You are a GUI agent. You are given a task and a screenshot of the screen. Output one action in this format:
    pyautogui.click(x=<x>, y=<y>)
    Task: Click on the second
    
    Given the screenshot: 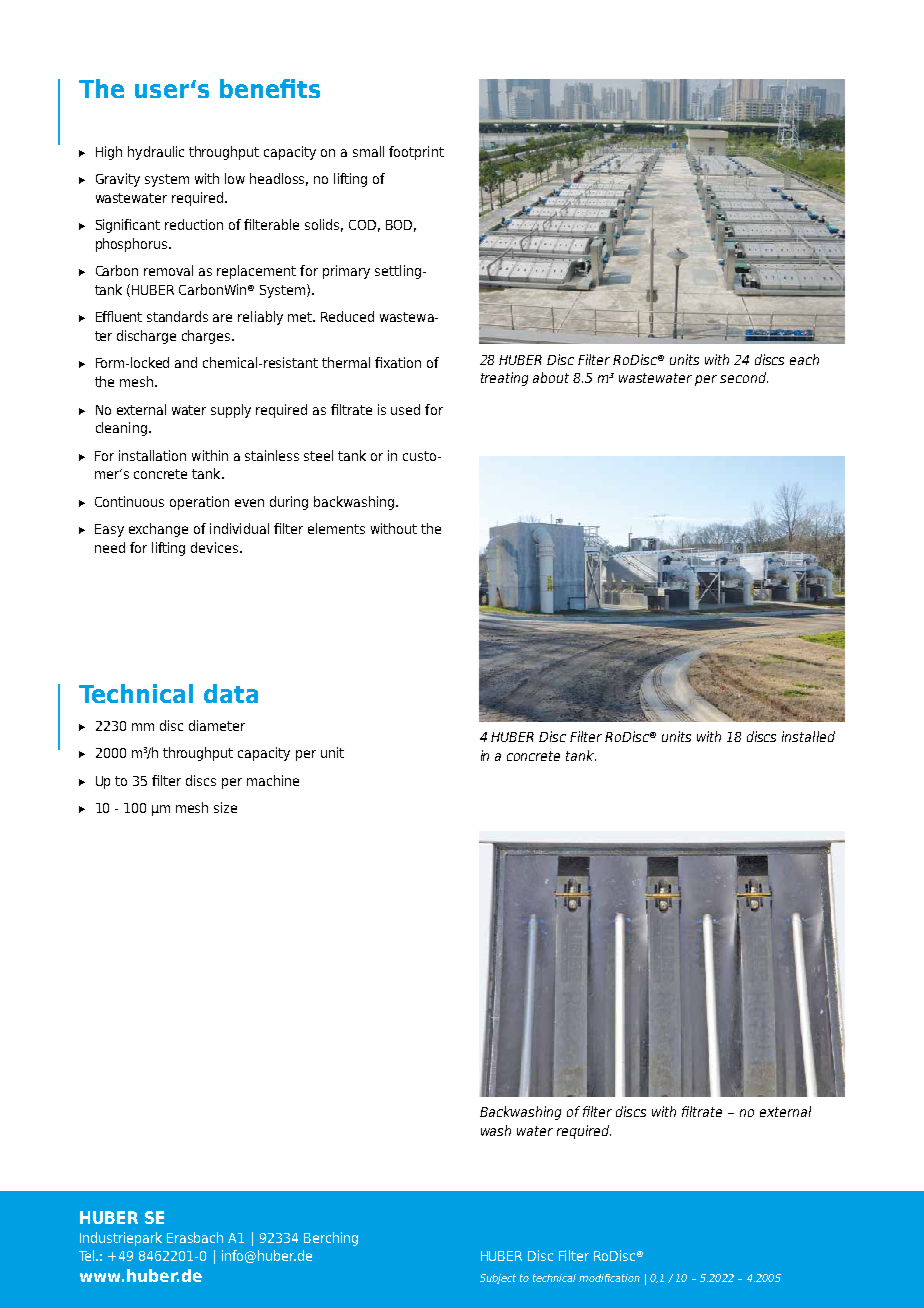 What is the action you would take?
    pyautogui.click(x=744, y=377)
